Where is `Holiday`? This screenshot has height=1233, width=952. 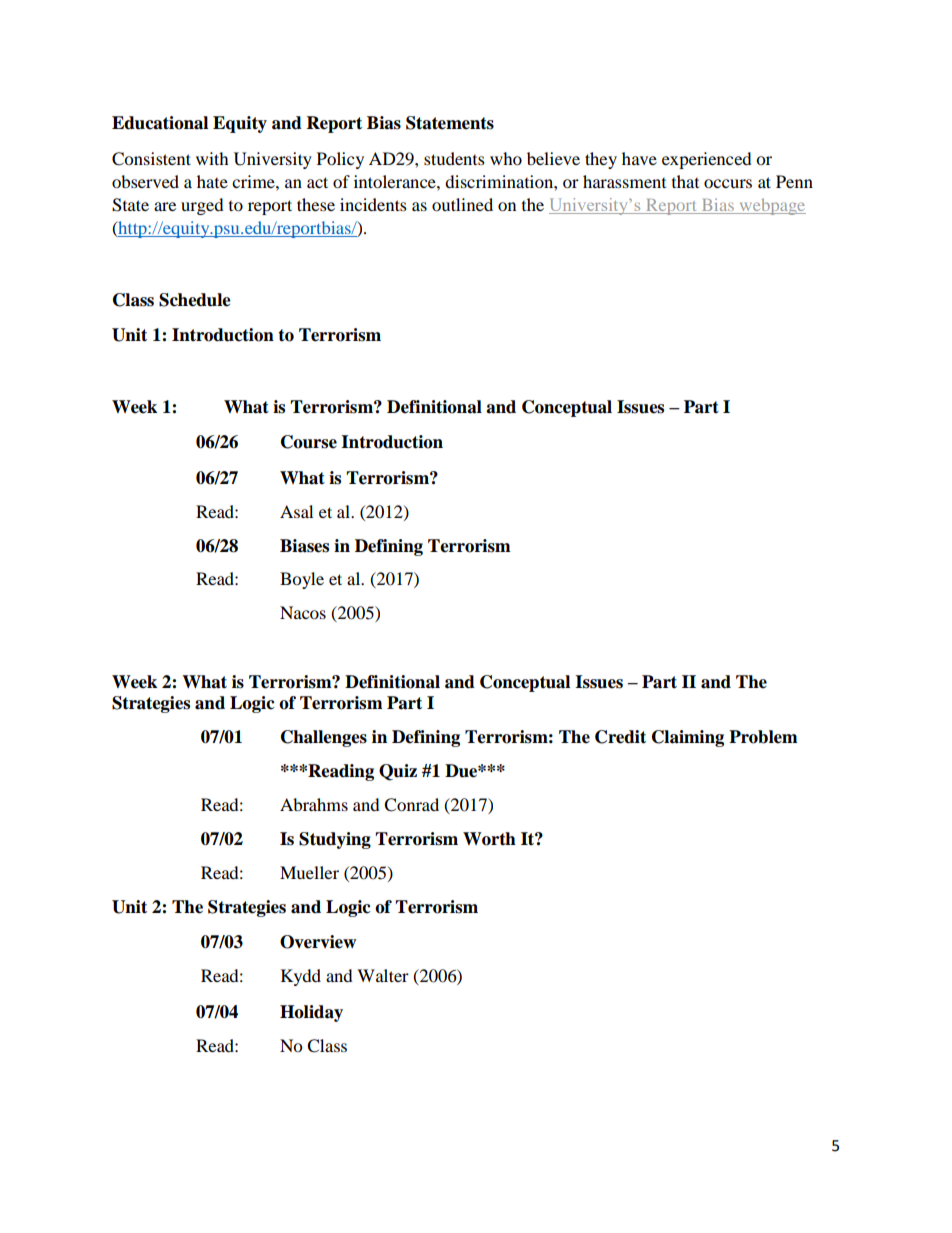 Holiday is located at coordinates (311, 1013).
